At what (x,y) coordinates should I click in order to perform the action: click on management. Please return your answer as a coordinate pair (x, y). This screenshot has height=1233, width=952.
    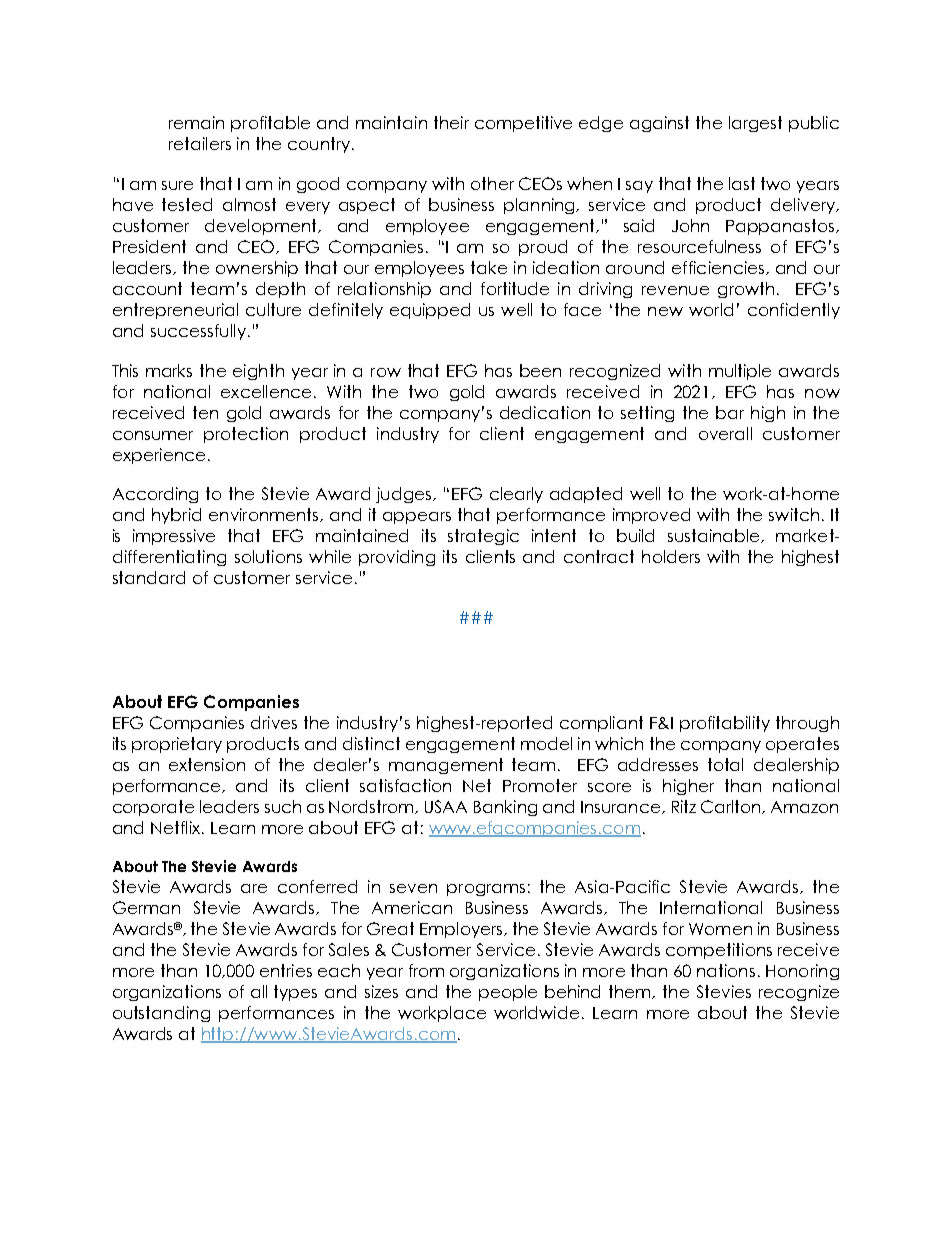
    Looking at the image, I should click on (446, 766).
